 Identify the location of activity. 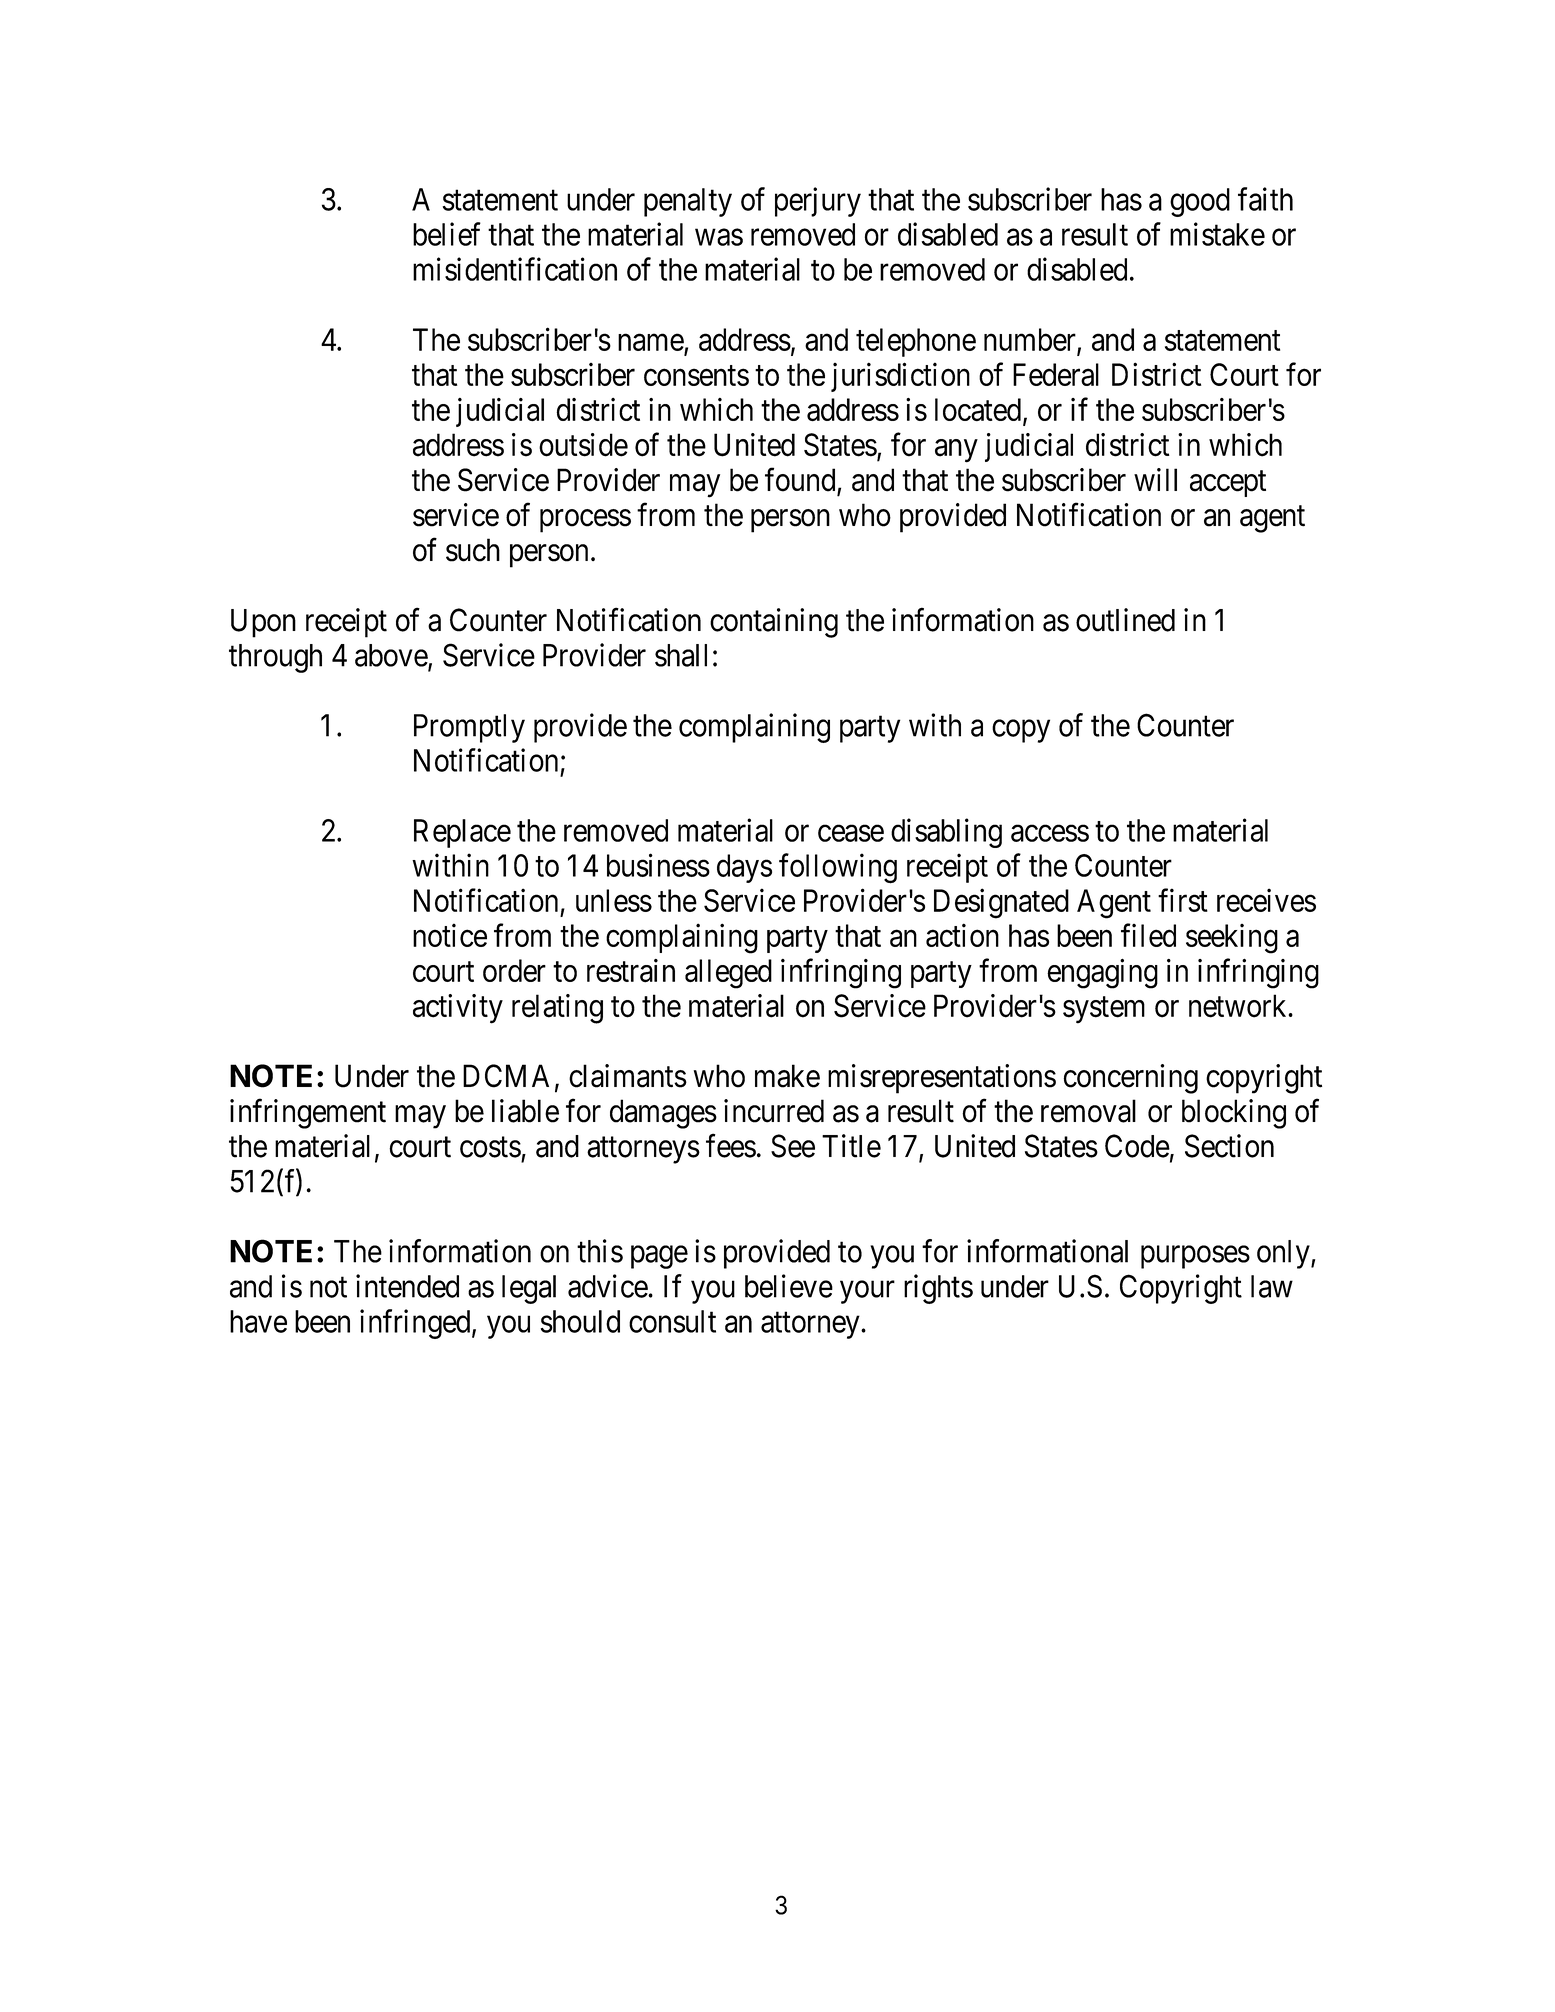
(458, 1009).
